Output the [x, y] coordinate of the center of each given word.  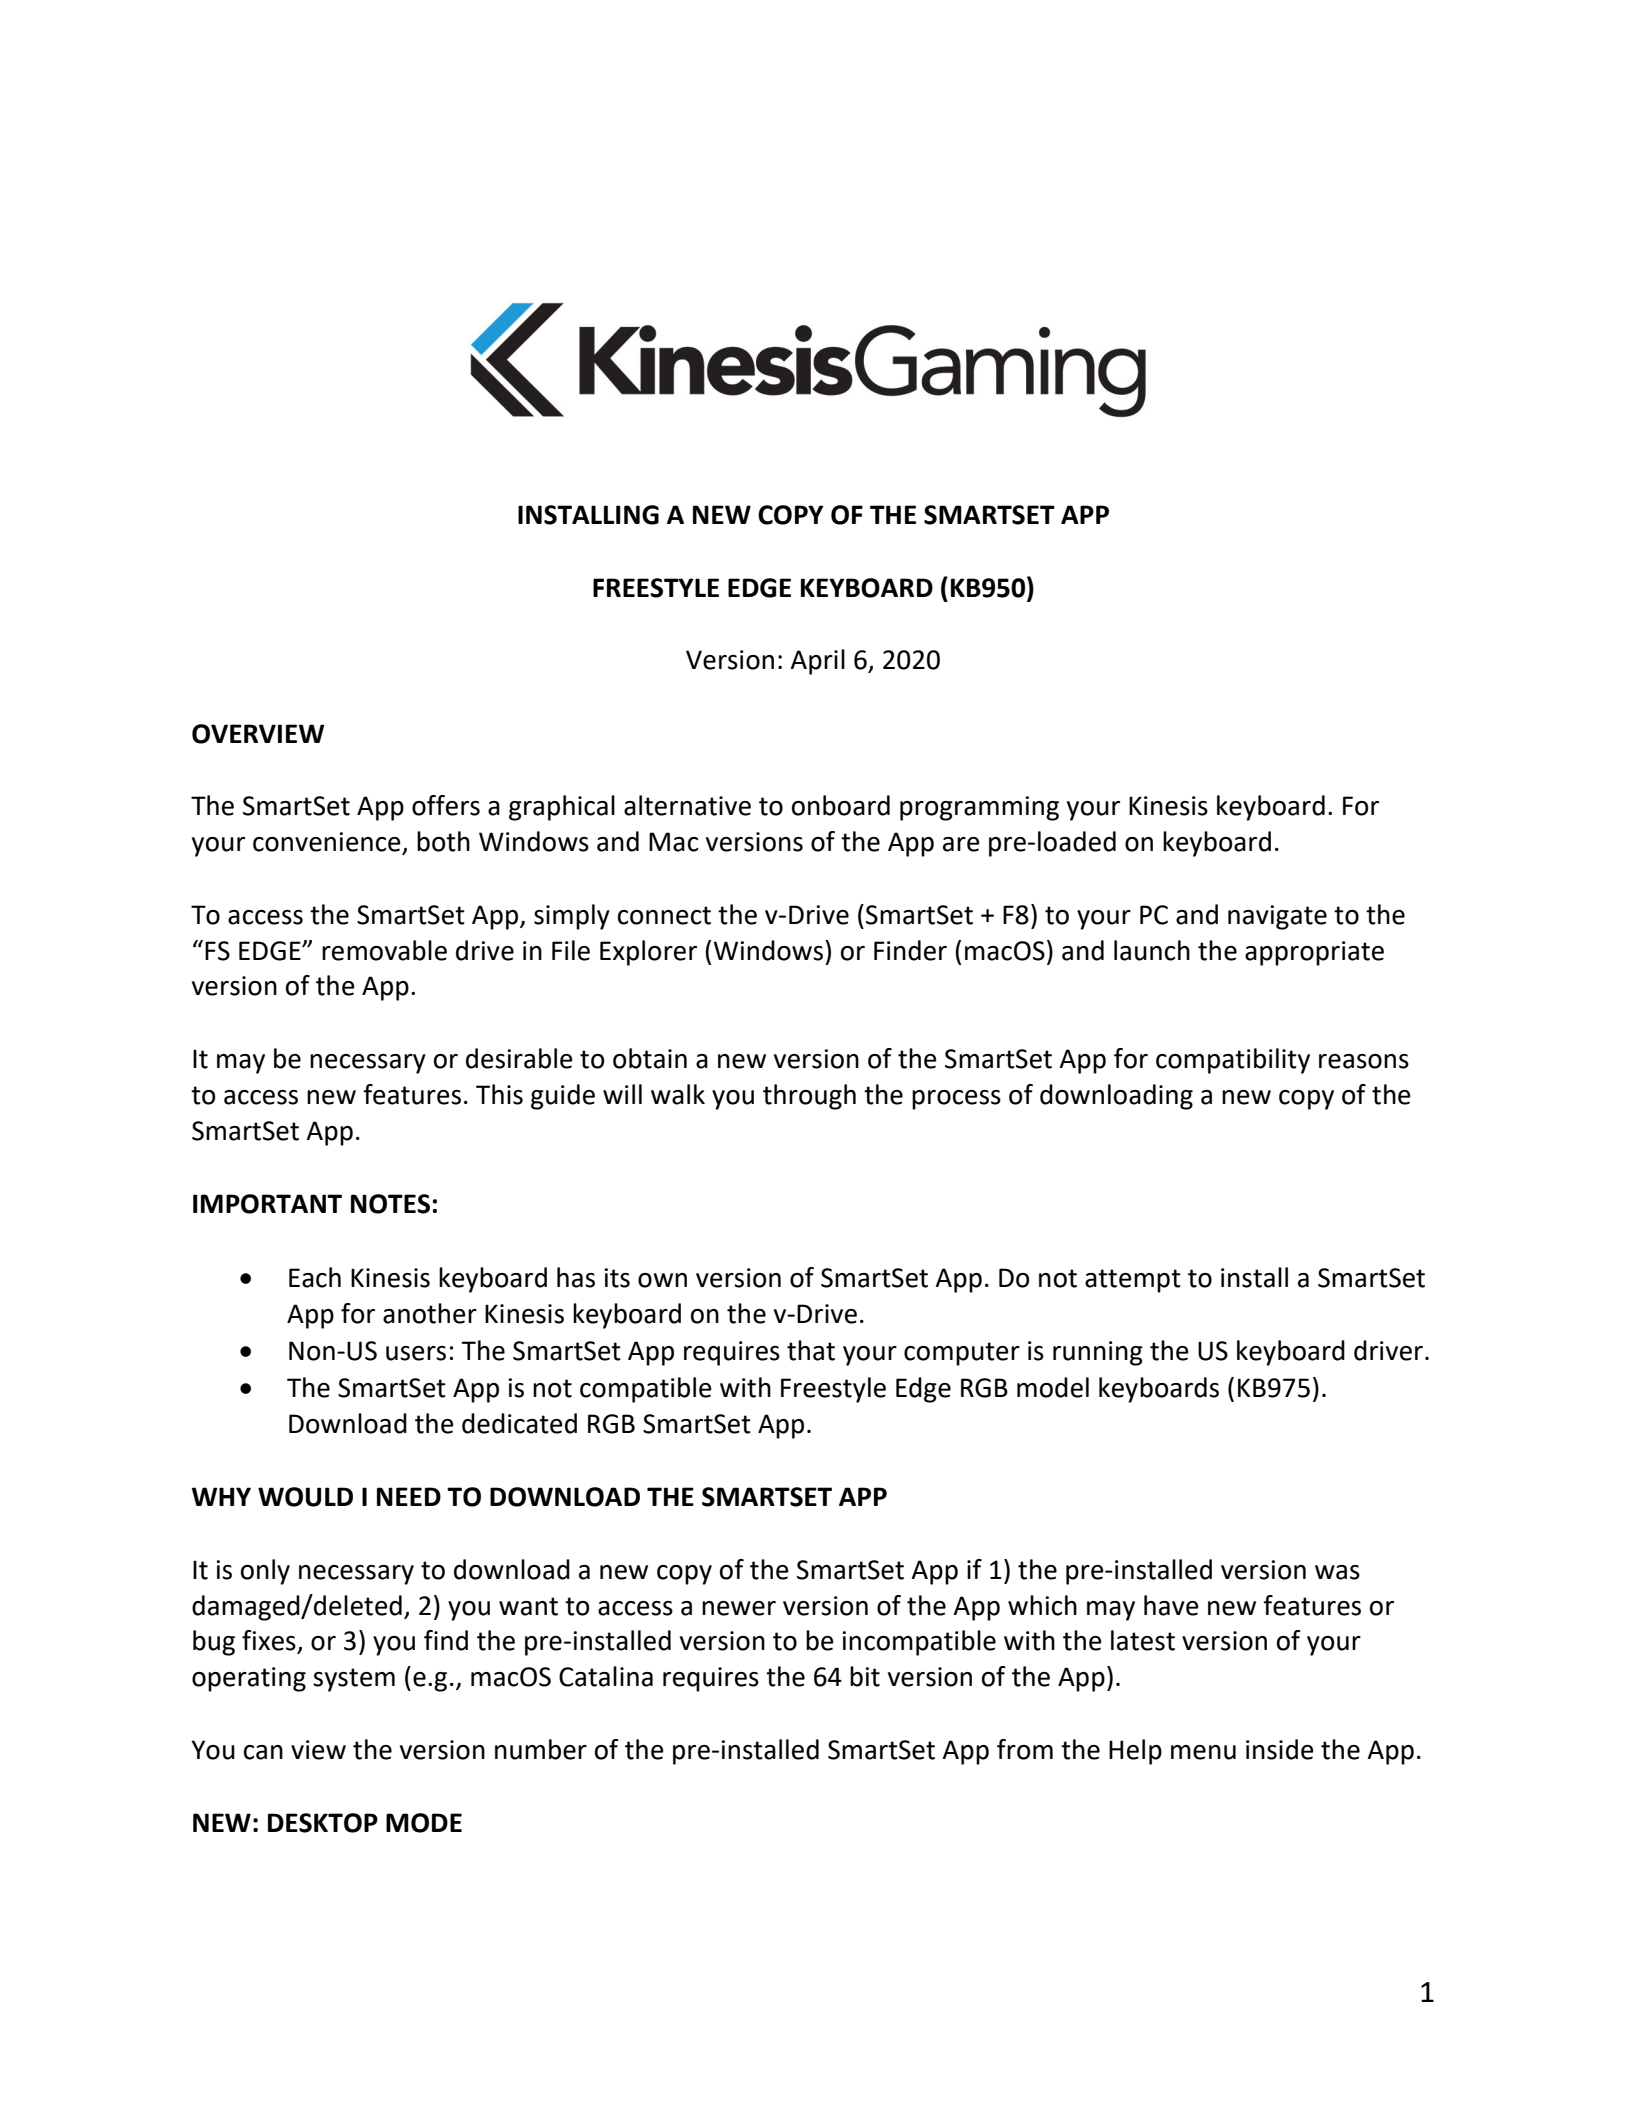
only [265, 1572]
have [1171, 1605]
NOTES [390, 1204]
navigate [1277, 917]
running [1098, 1353]
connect [664, 915]
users [416, 1353]
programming [979, 808]
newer [739, 1608]
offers [446, 805]
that [811, 1350]
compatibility [1233, 1061]
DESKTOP [323, 1823]
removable [384, 950]
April [817, 662]
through [809, 1097]
